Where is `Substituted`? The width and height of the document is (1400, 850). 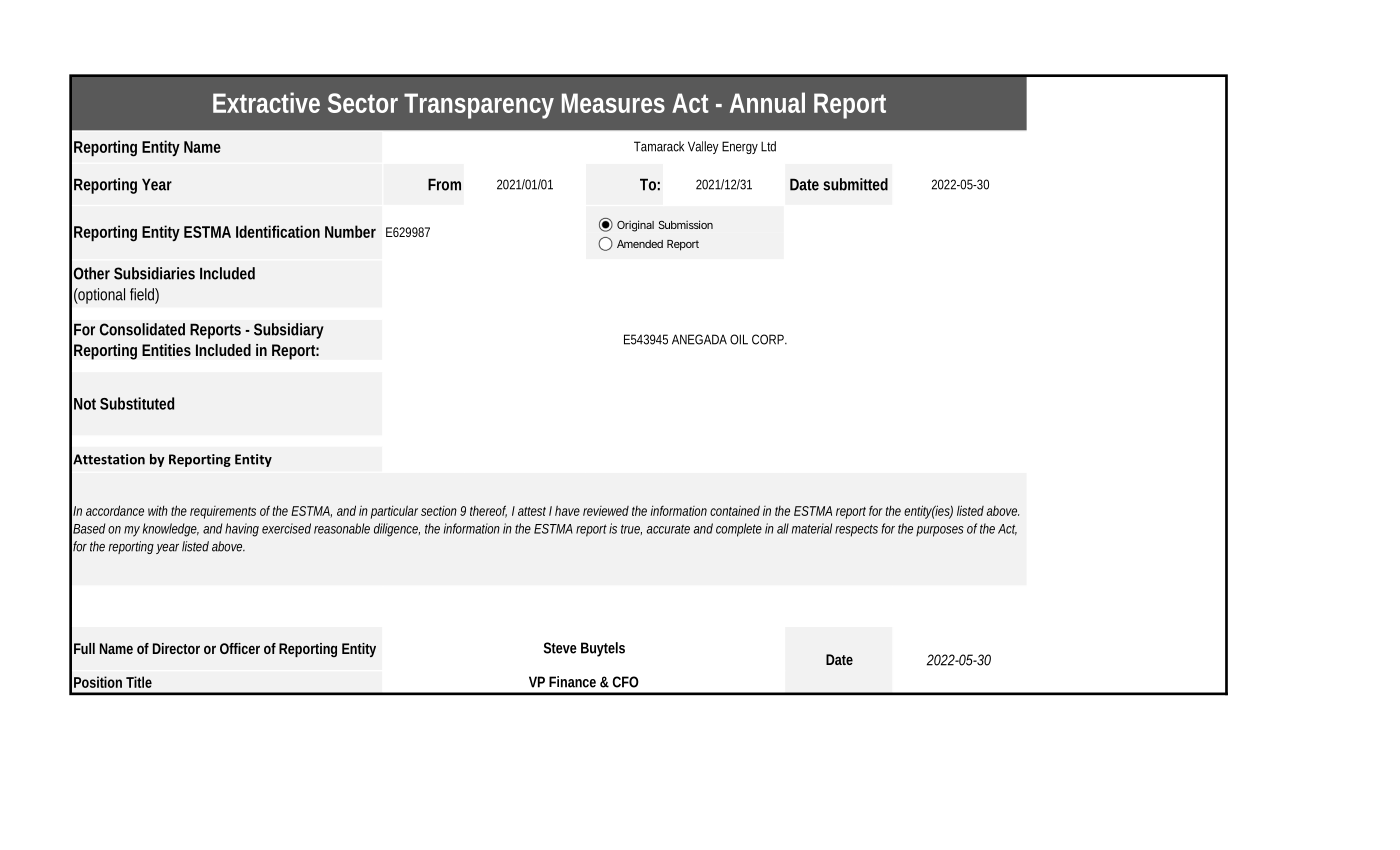 Substituted is located at coordinates (137, 403).
